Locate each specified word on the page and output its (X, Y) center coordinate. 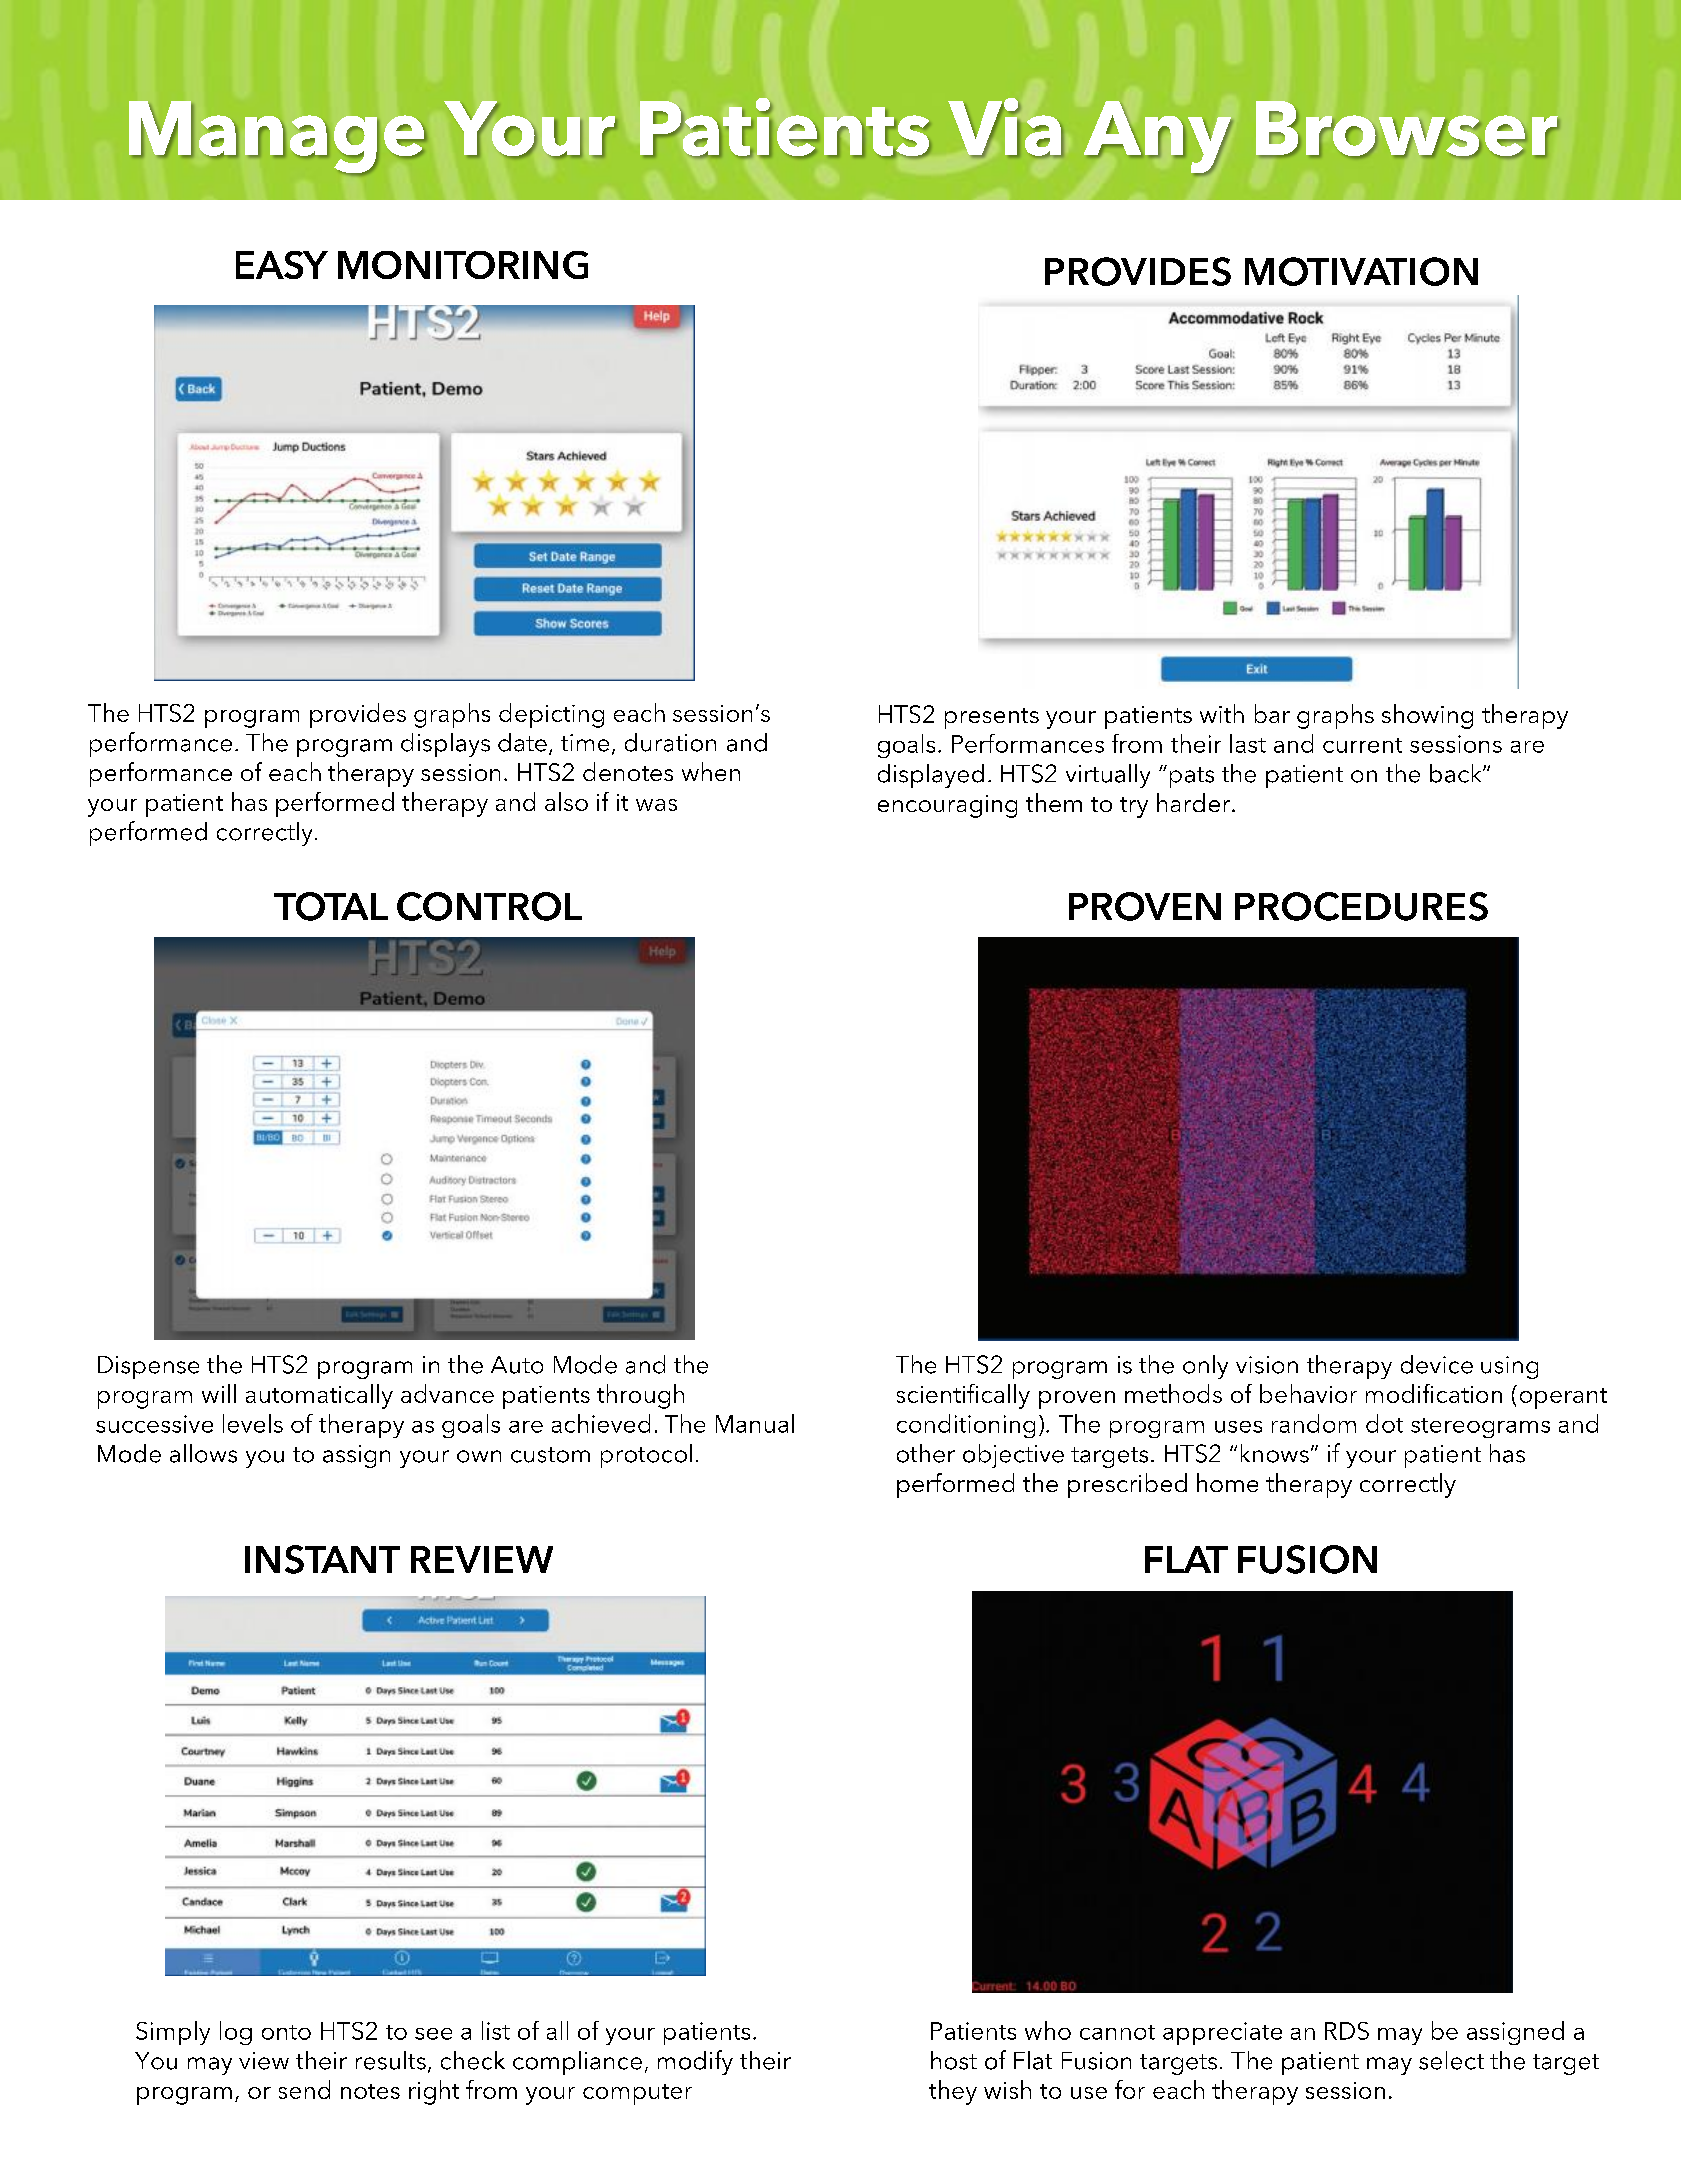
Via (1005, 127)
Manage (277, 138)
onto (286, 2032)
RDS (1347, 2031)
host (954, 2060)
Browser (1407, 129)
